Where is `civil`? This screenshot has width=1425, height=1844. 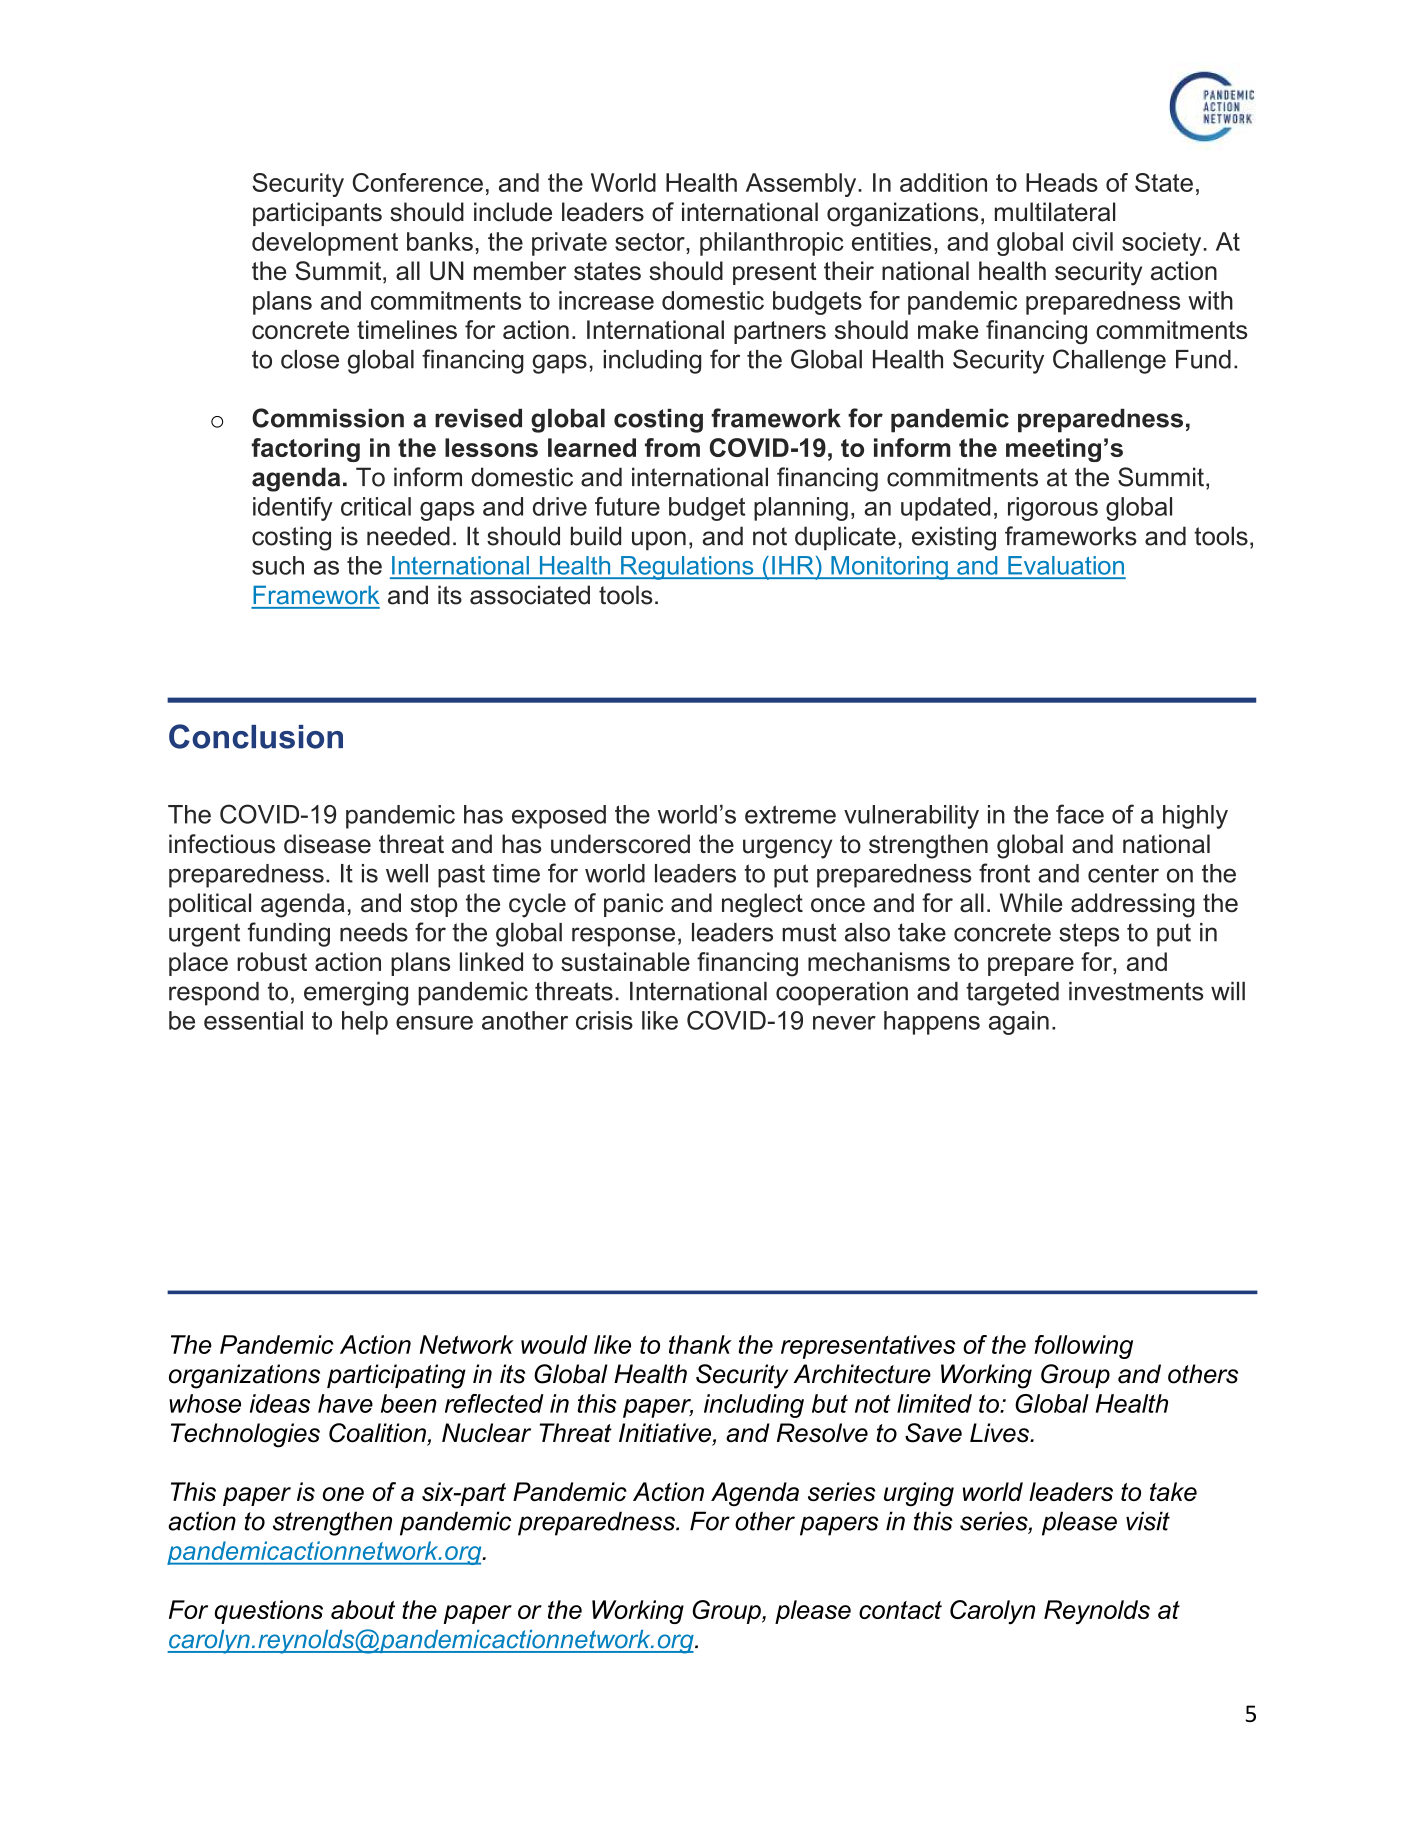
civil is located at coordinates (1093, 241).
